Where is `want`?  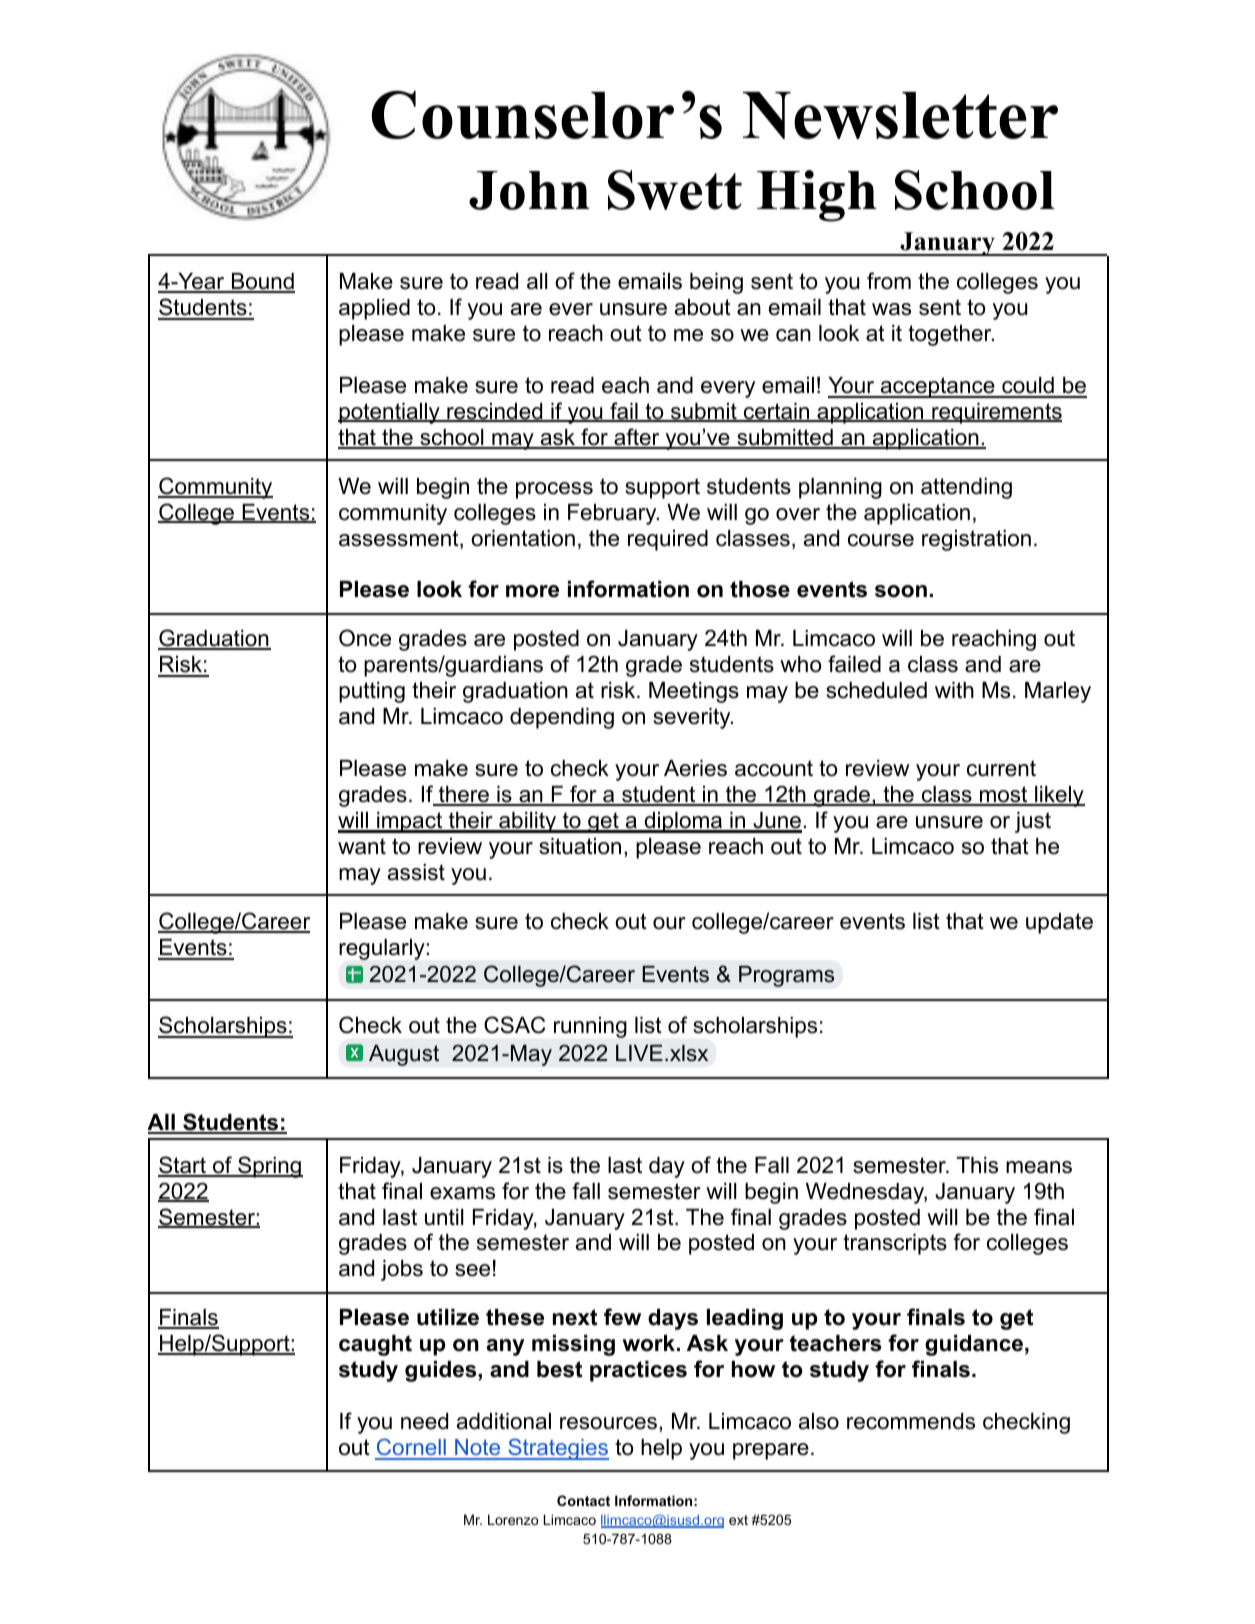
want is located at coordinates (362, 846).
